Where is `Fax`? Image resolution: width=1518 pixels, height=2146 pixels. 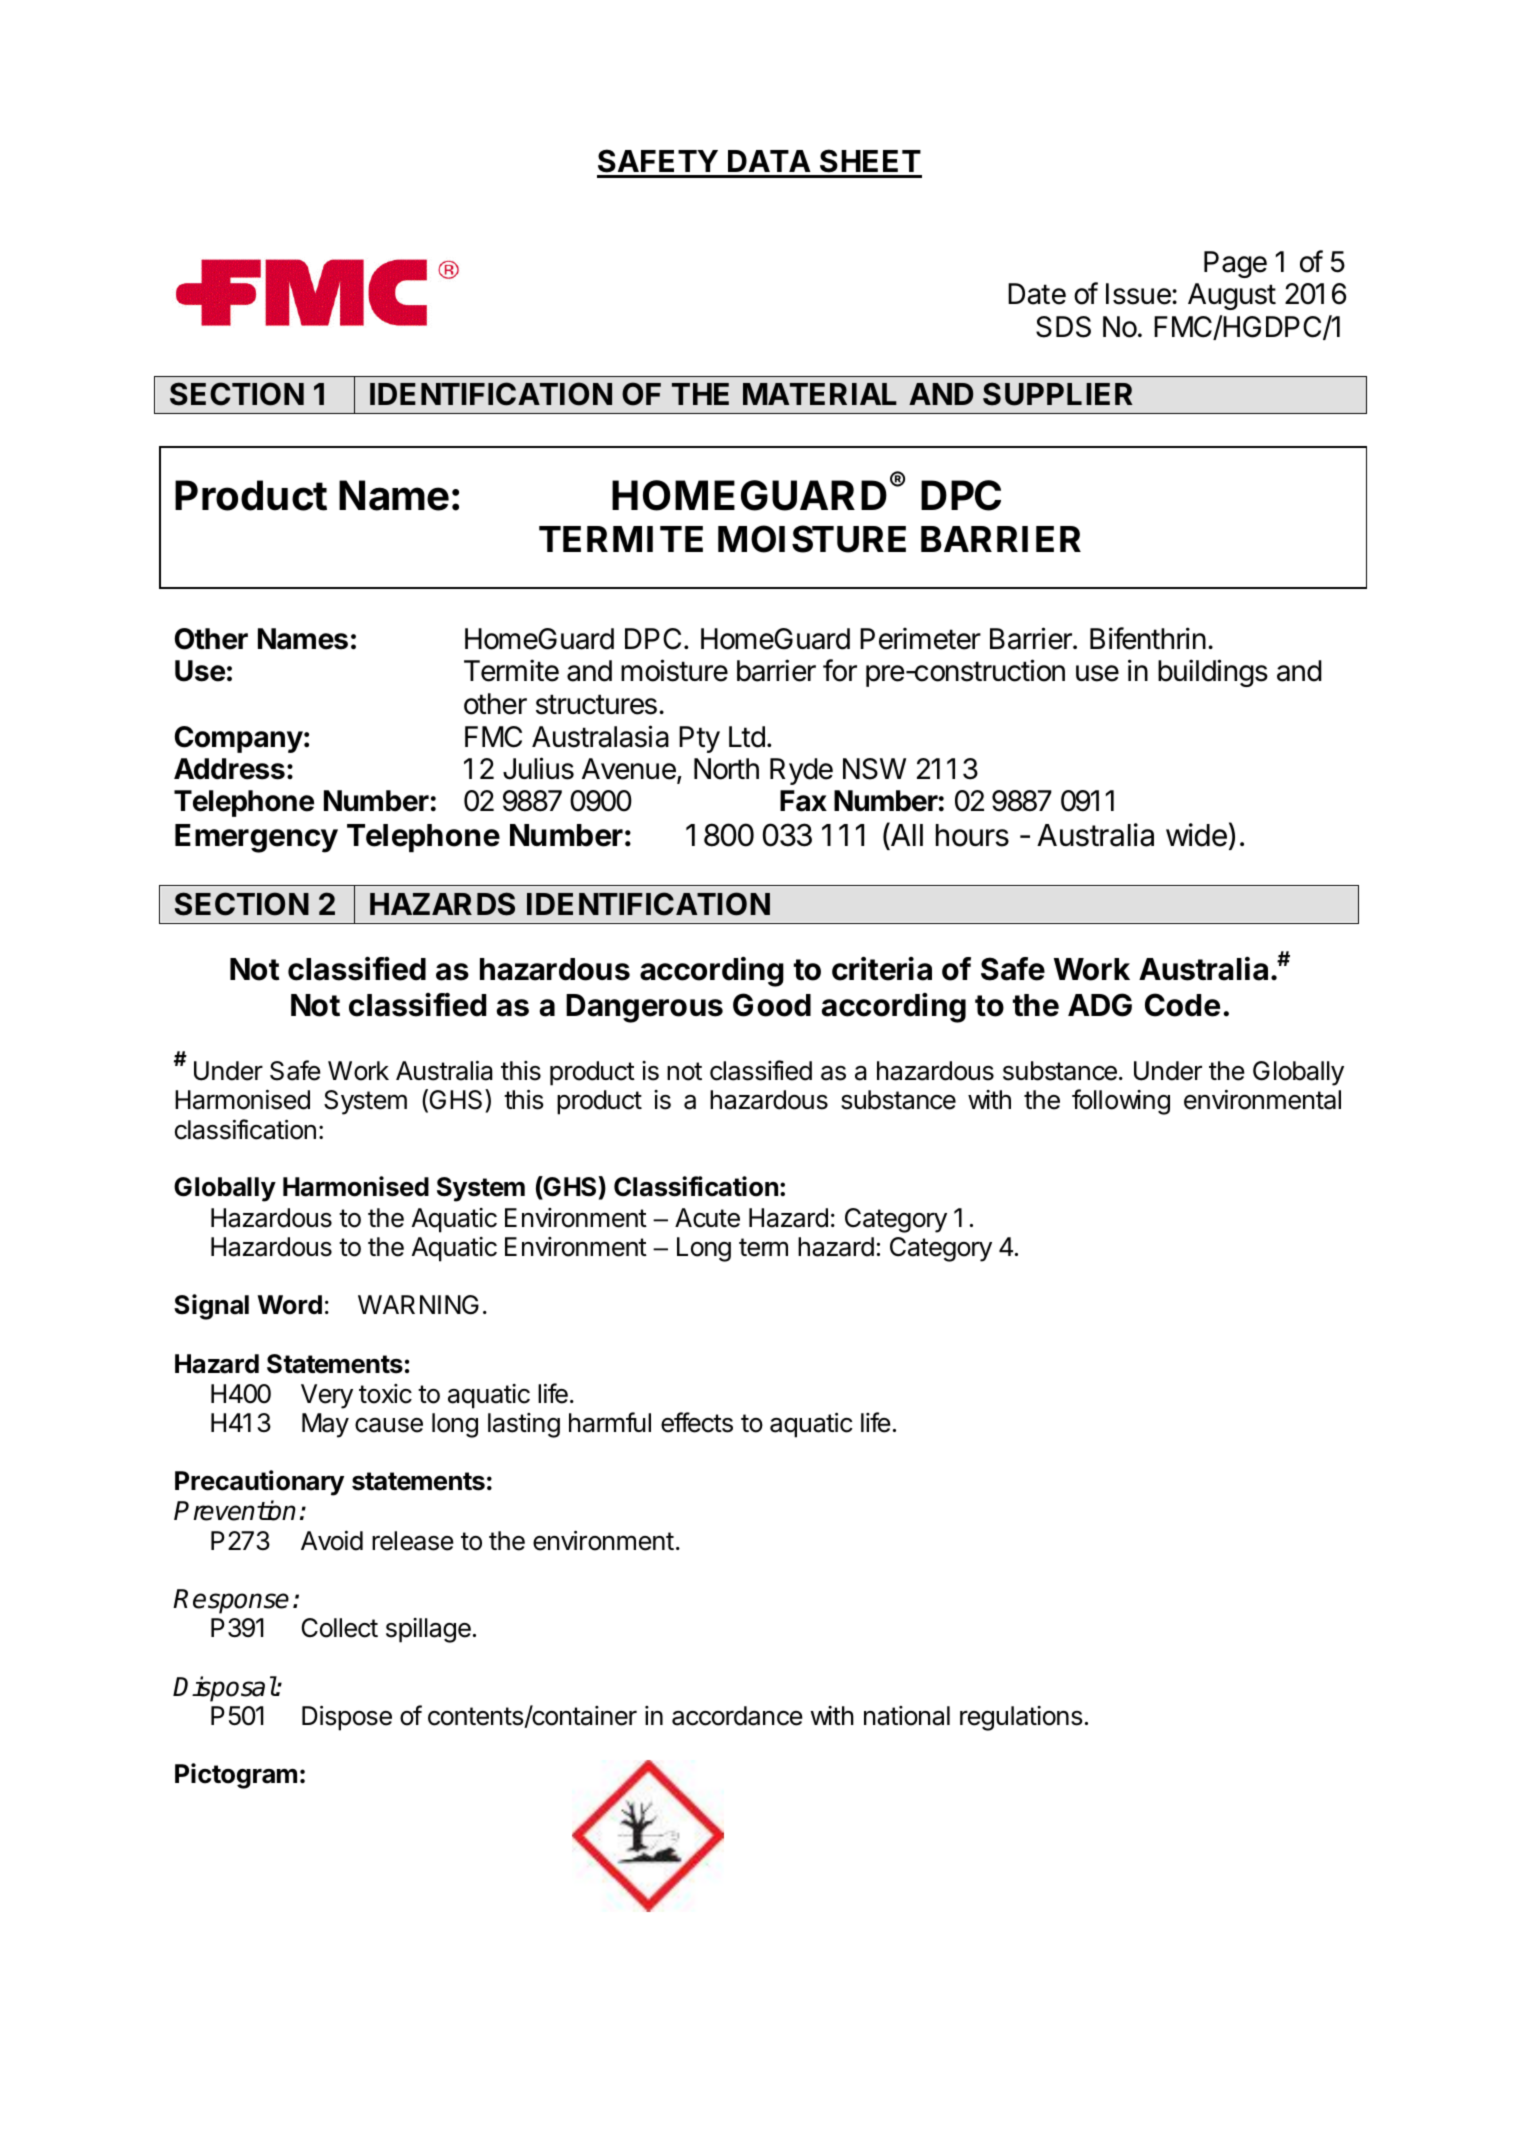 Fax is located at coordinates (803, 801).
